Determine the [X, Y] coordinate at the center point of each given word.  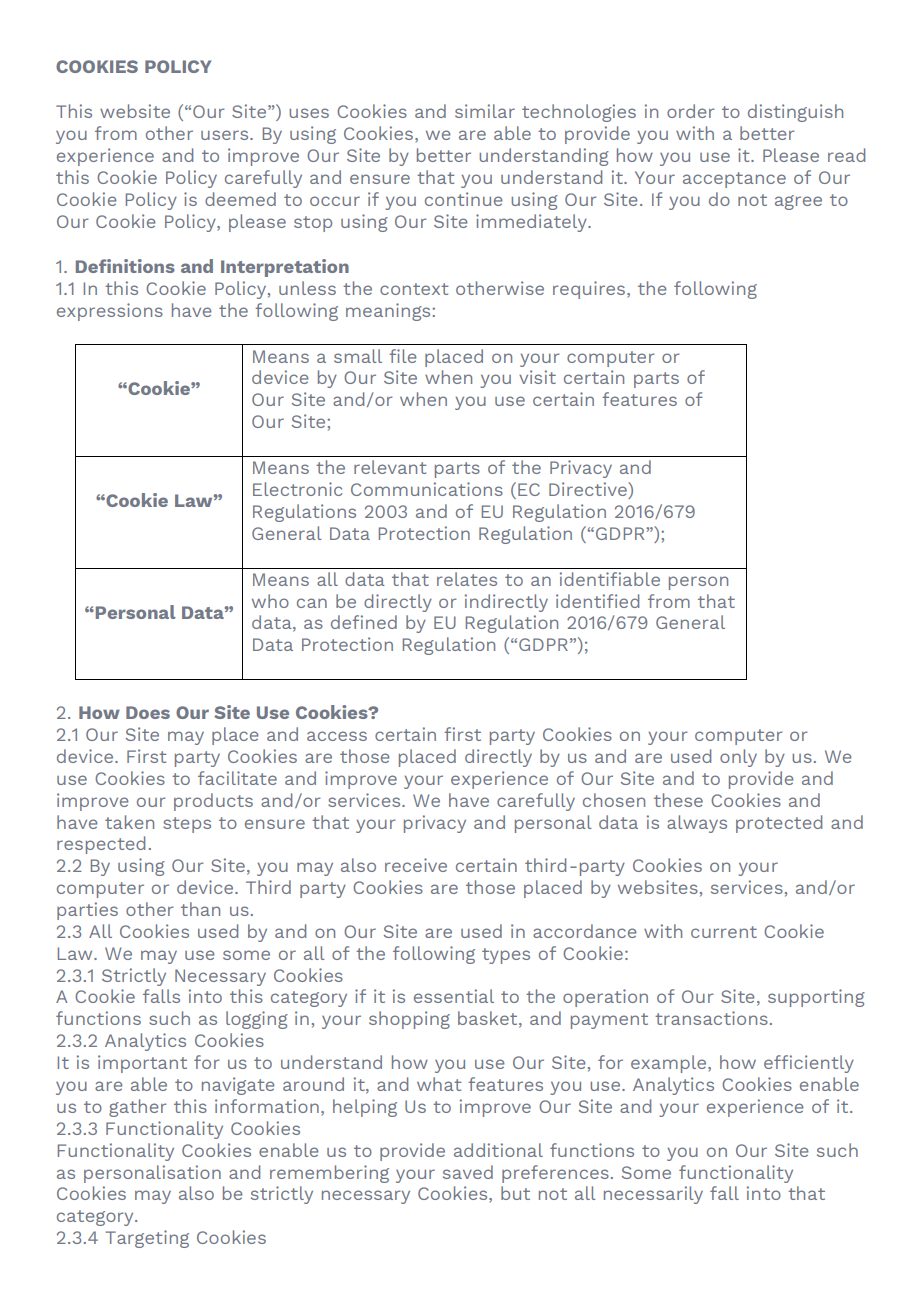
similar [485, 111]
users [226, 135]
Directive [589, 490]
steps [187, 825]
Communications [427, 489]
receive [416, 865]
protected [779, 824]
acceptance [734, 180]
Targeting [147, 1239]
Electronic [297, 489]
